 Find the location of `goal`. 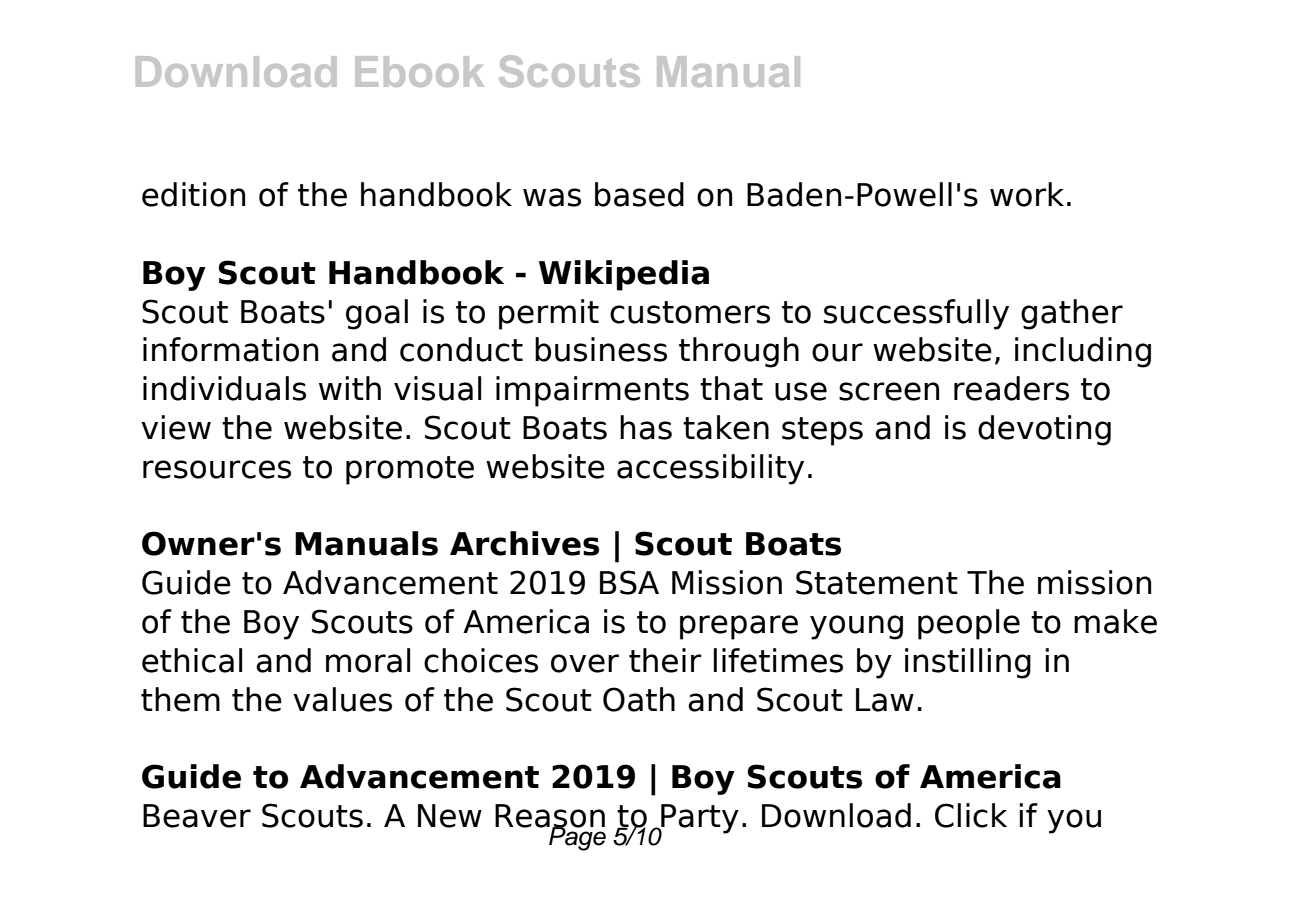

goal is located at coordinates (377, 314).
